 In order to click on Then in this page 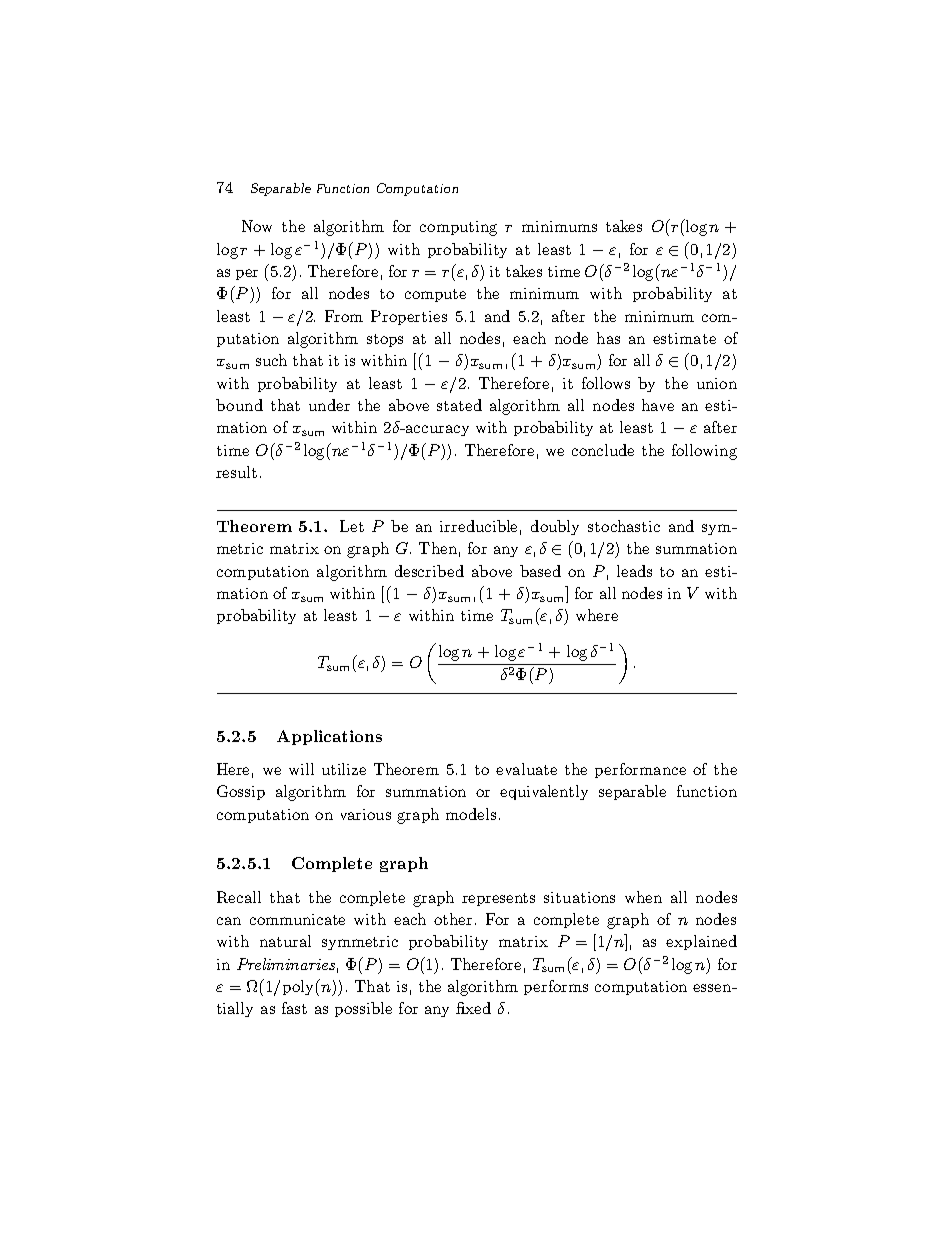, I will do `click(438, 548)`.
